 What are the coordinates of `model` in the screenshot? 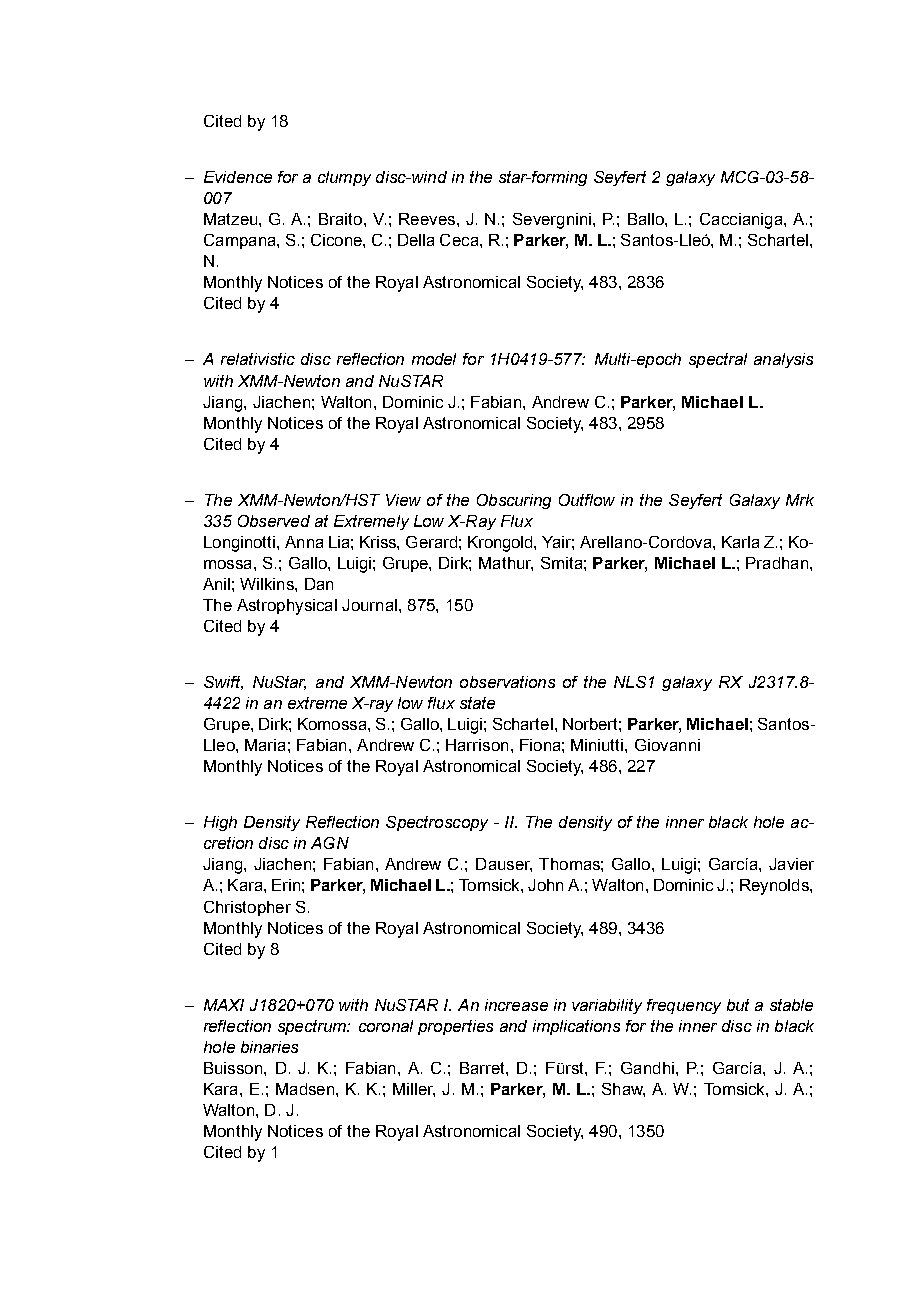 It's located at (434, 359).
